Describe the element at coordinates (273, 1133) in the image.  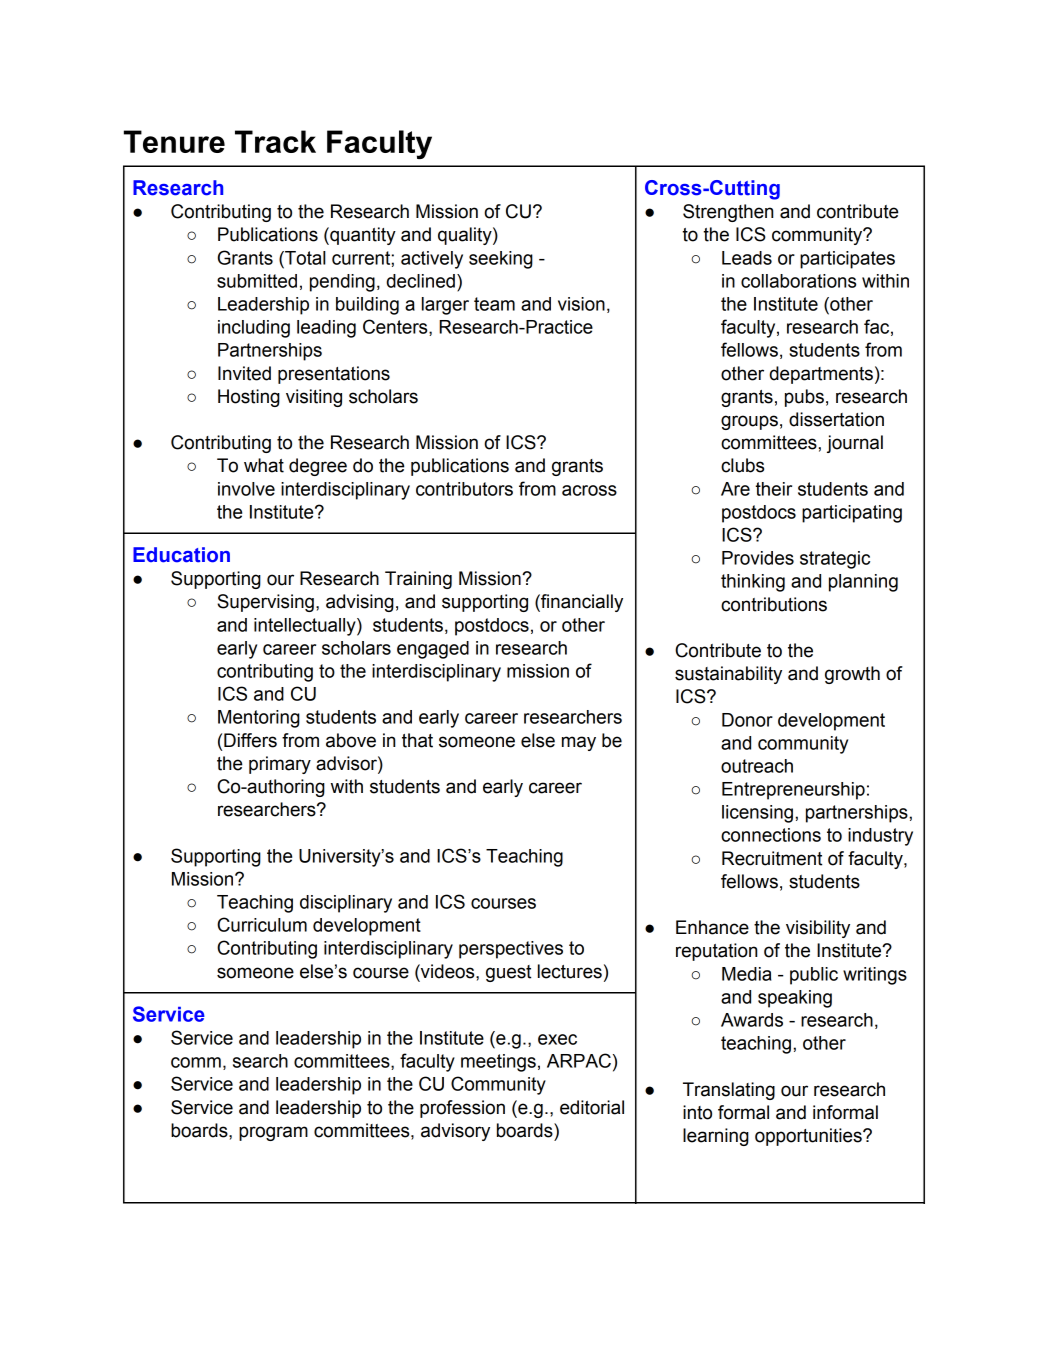
I see `program` at that location.
